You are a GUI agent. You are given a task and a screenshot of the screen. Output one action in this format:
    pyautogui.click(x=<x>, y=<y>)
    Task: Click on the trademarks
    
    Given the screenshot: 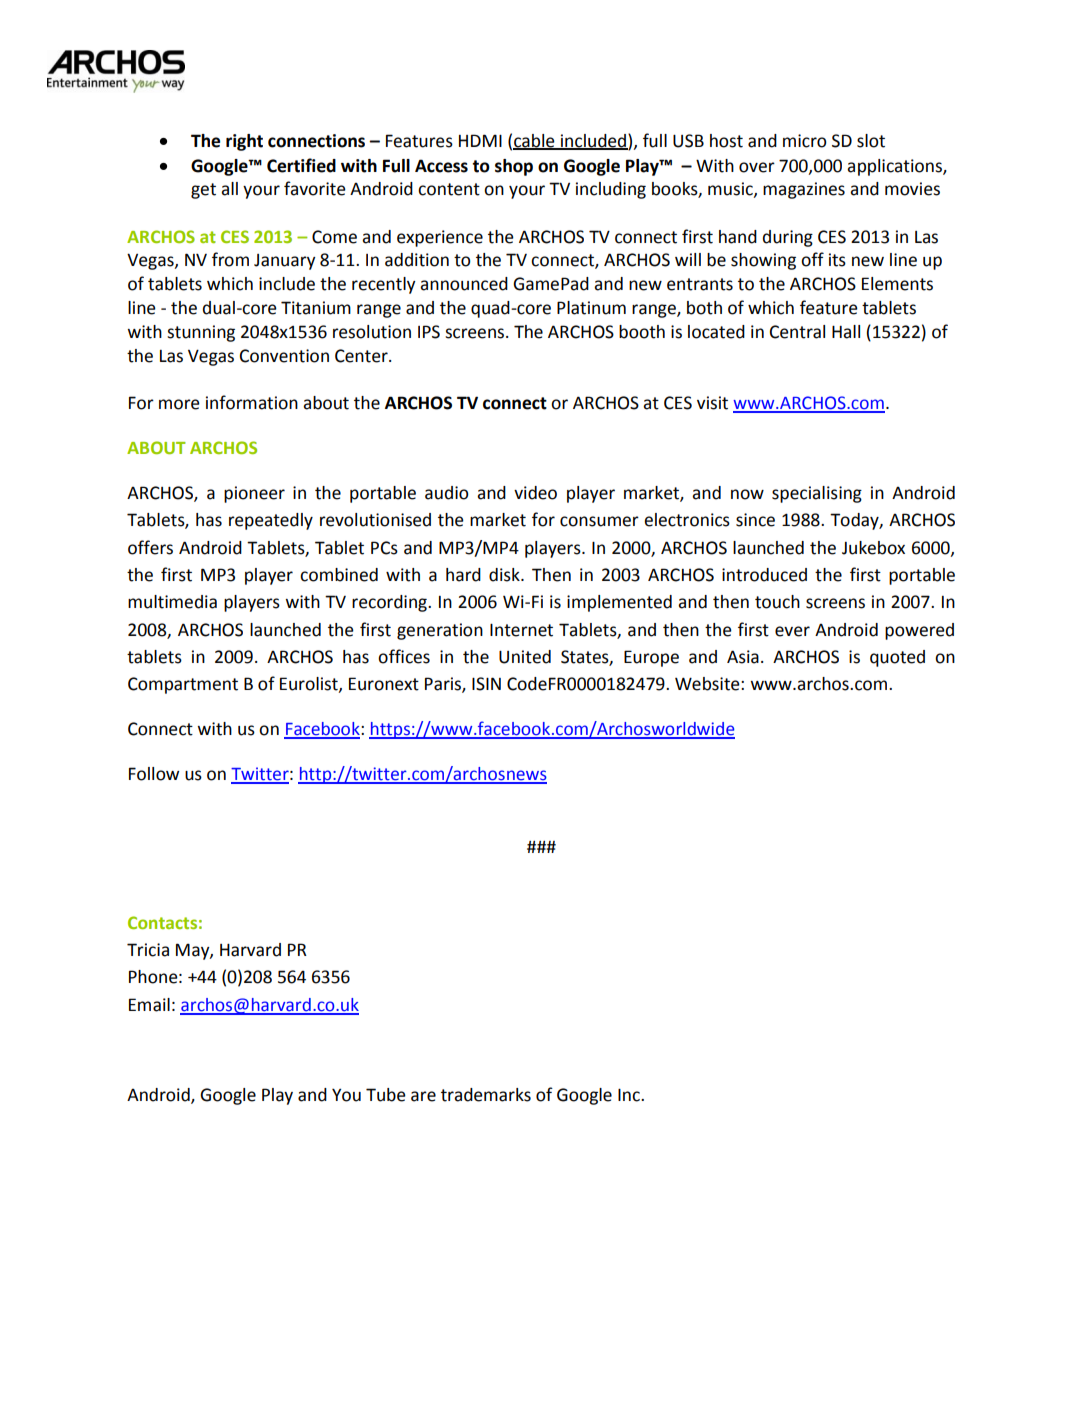 What is the action you would take?
    pyautogui.click(x=486, y=1095)
